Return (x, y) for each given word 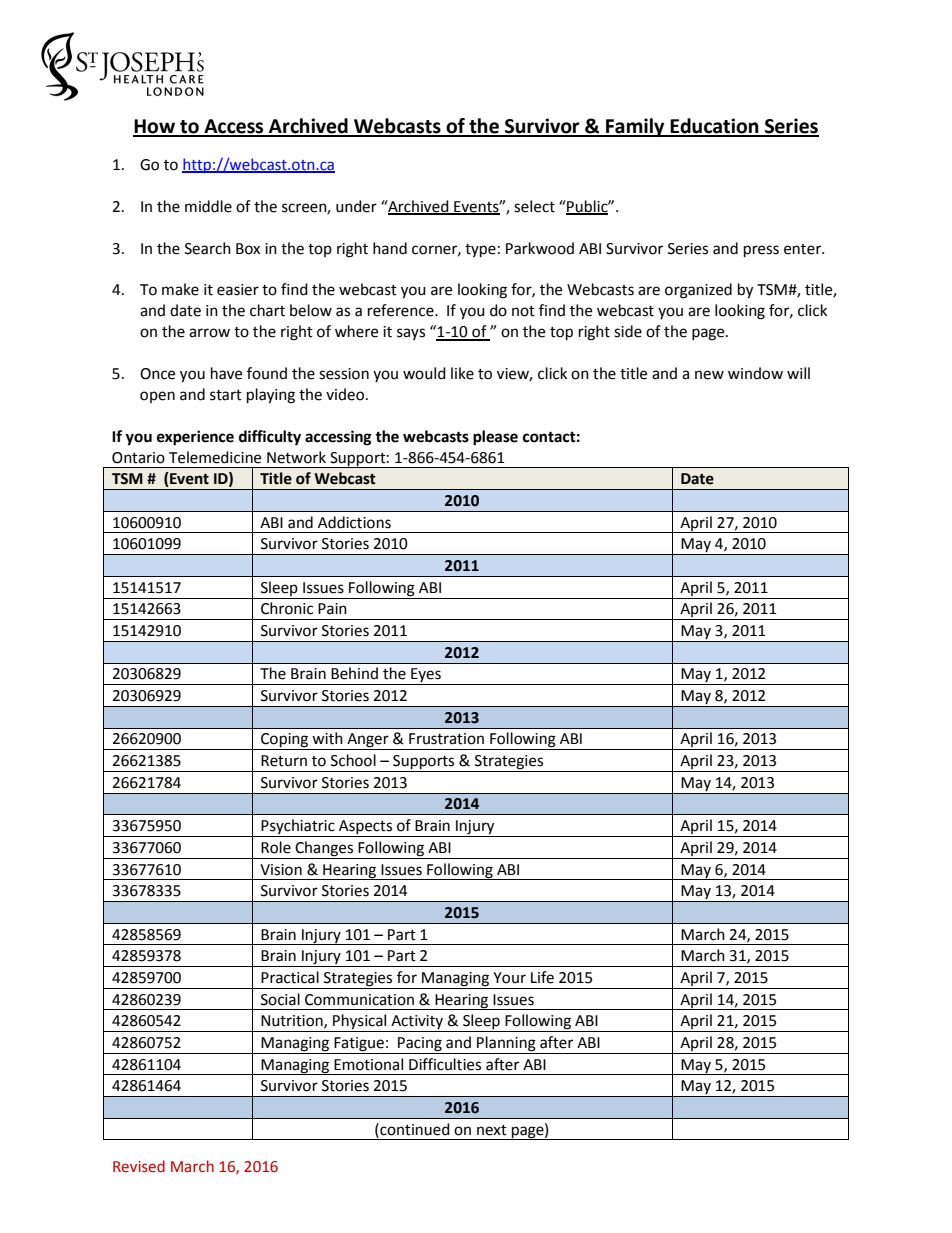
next (492, 1130)
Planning (506, 1045)
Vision (281, 870)
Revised (139, 1166)
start (226, 395)
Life (542, 977)
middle (208, 206)
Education (714, 127)
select (534, 206)
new (709, 375)
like (462, 373)
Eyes (426, 676)
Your (509, 978)
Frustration (446, 739)
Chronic (287, 608)
